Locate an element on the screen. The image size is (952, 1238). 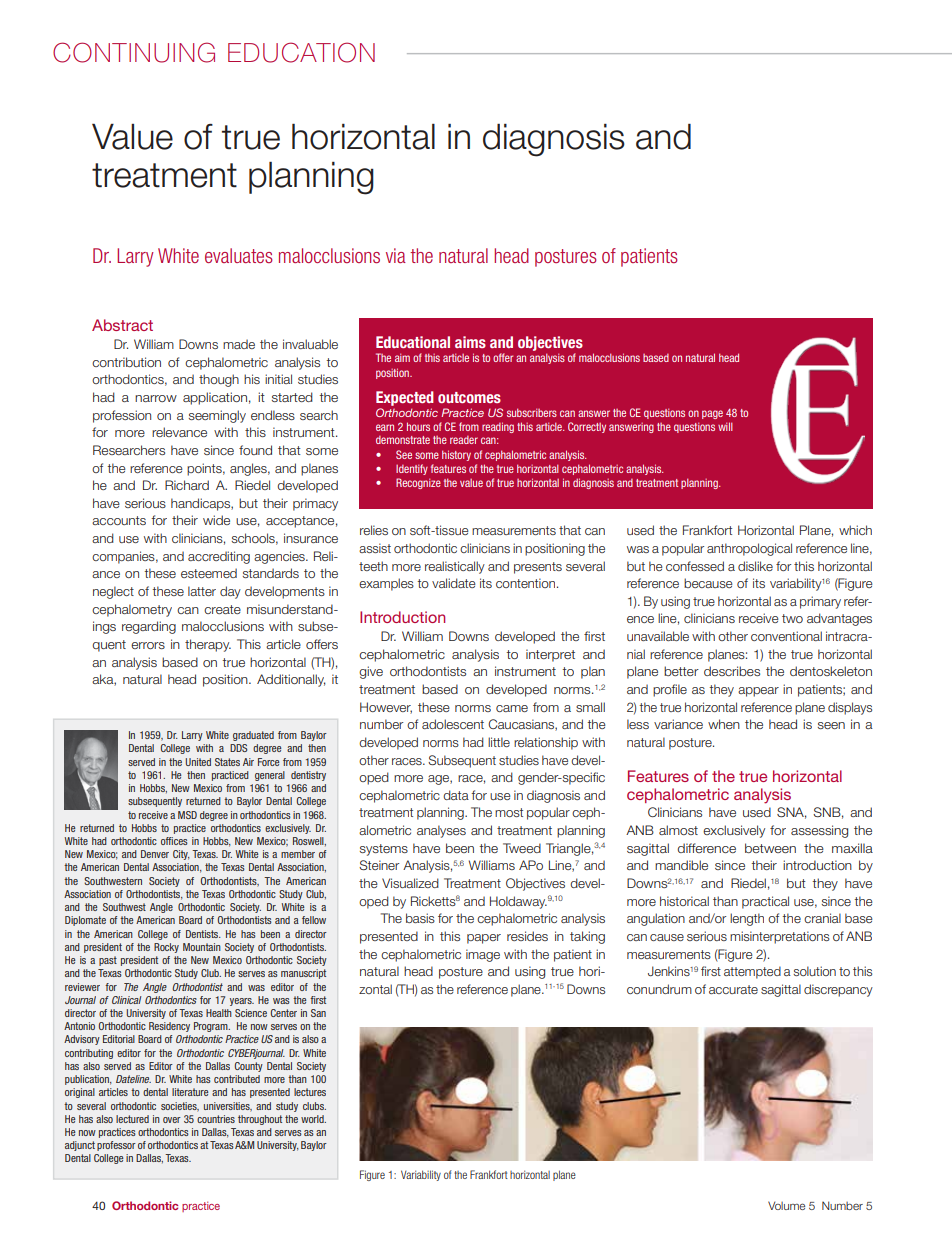
via is located at coordinates (396, 255).
